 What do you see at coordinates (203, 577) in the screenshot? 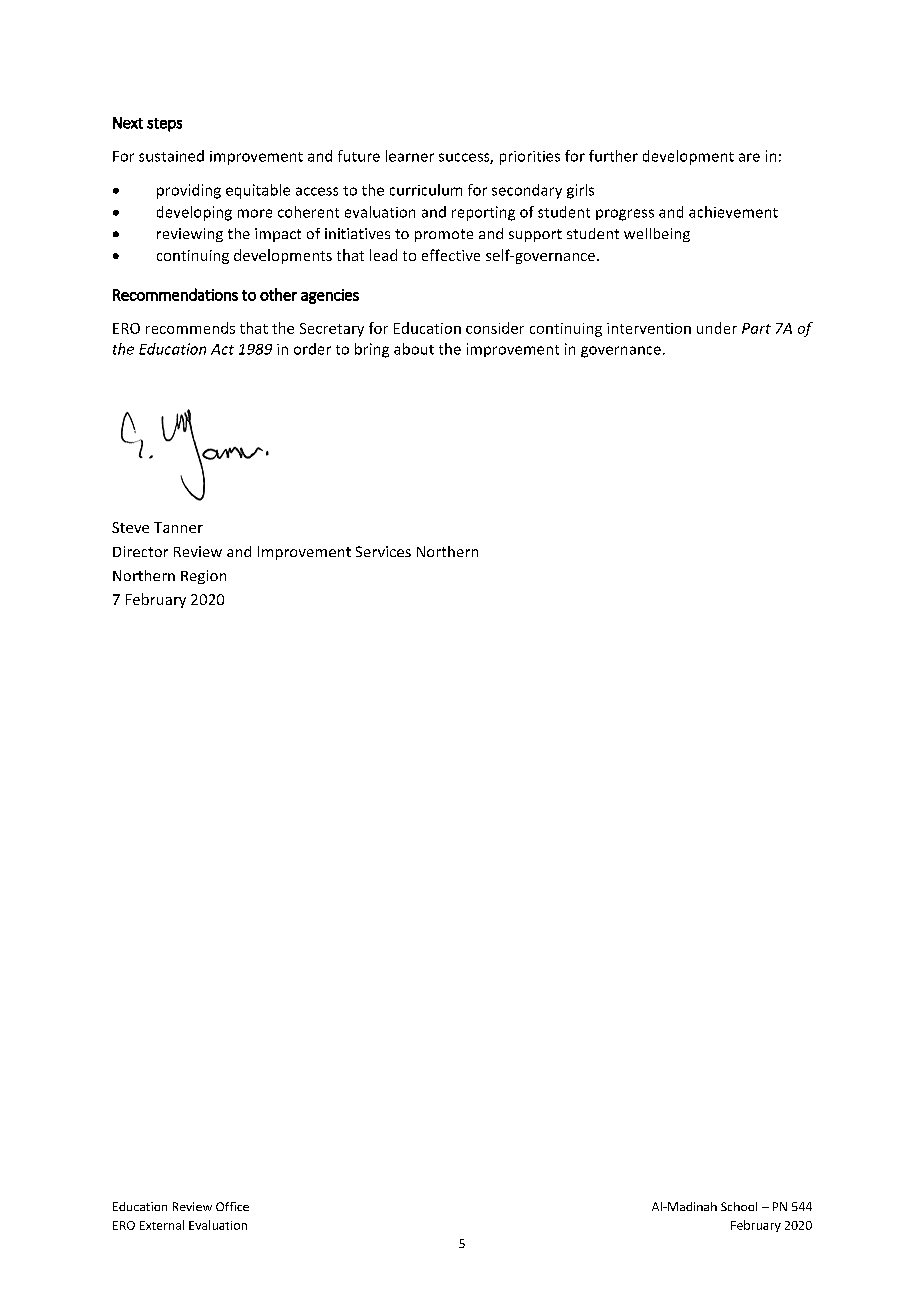
I see `Region` at bounding box center [203, 577].
